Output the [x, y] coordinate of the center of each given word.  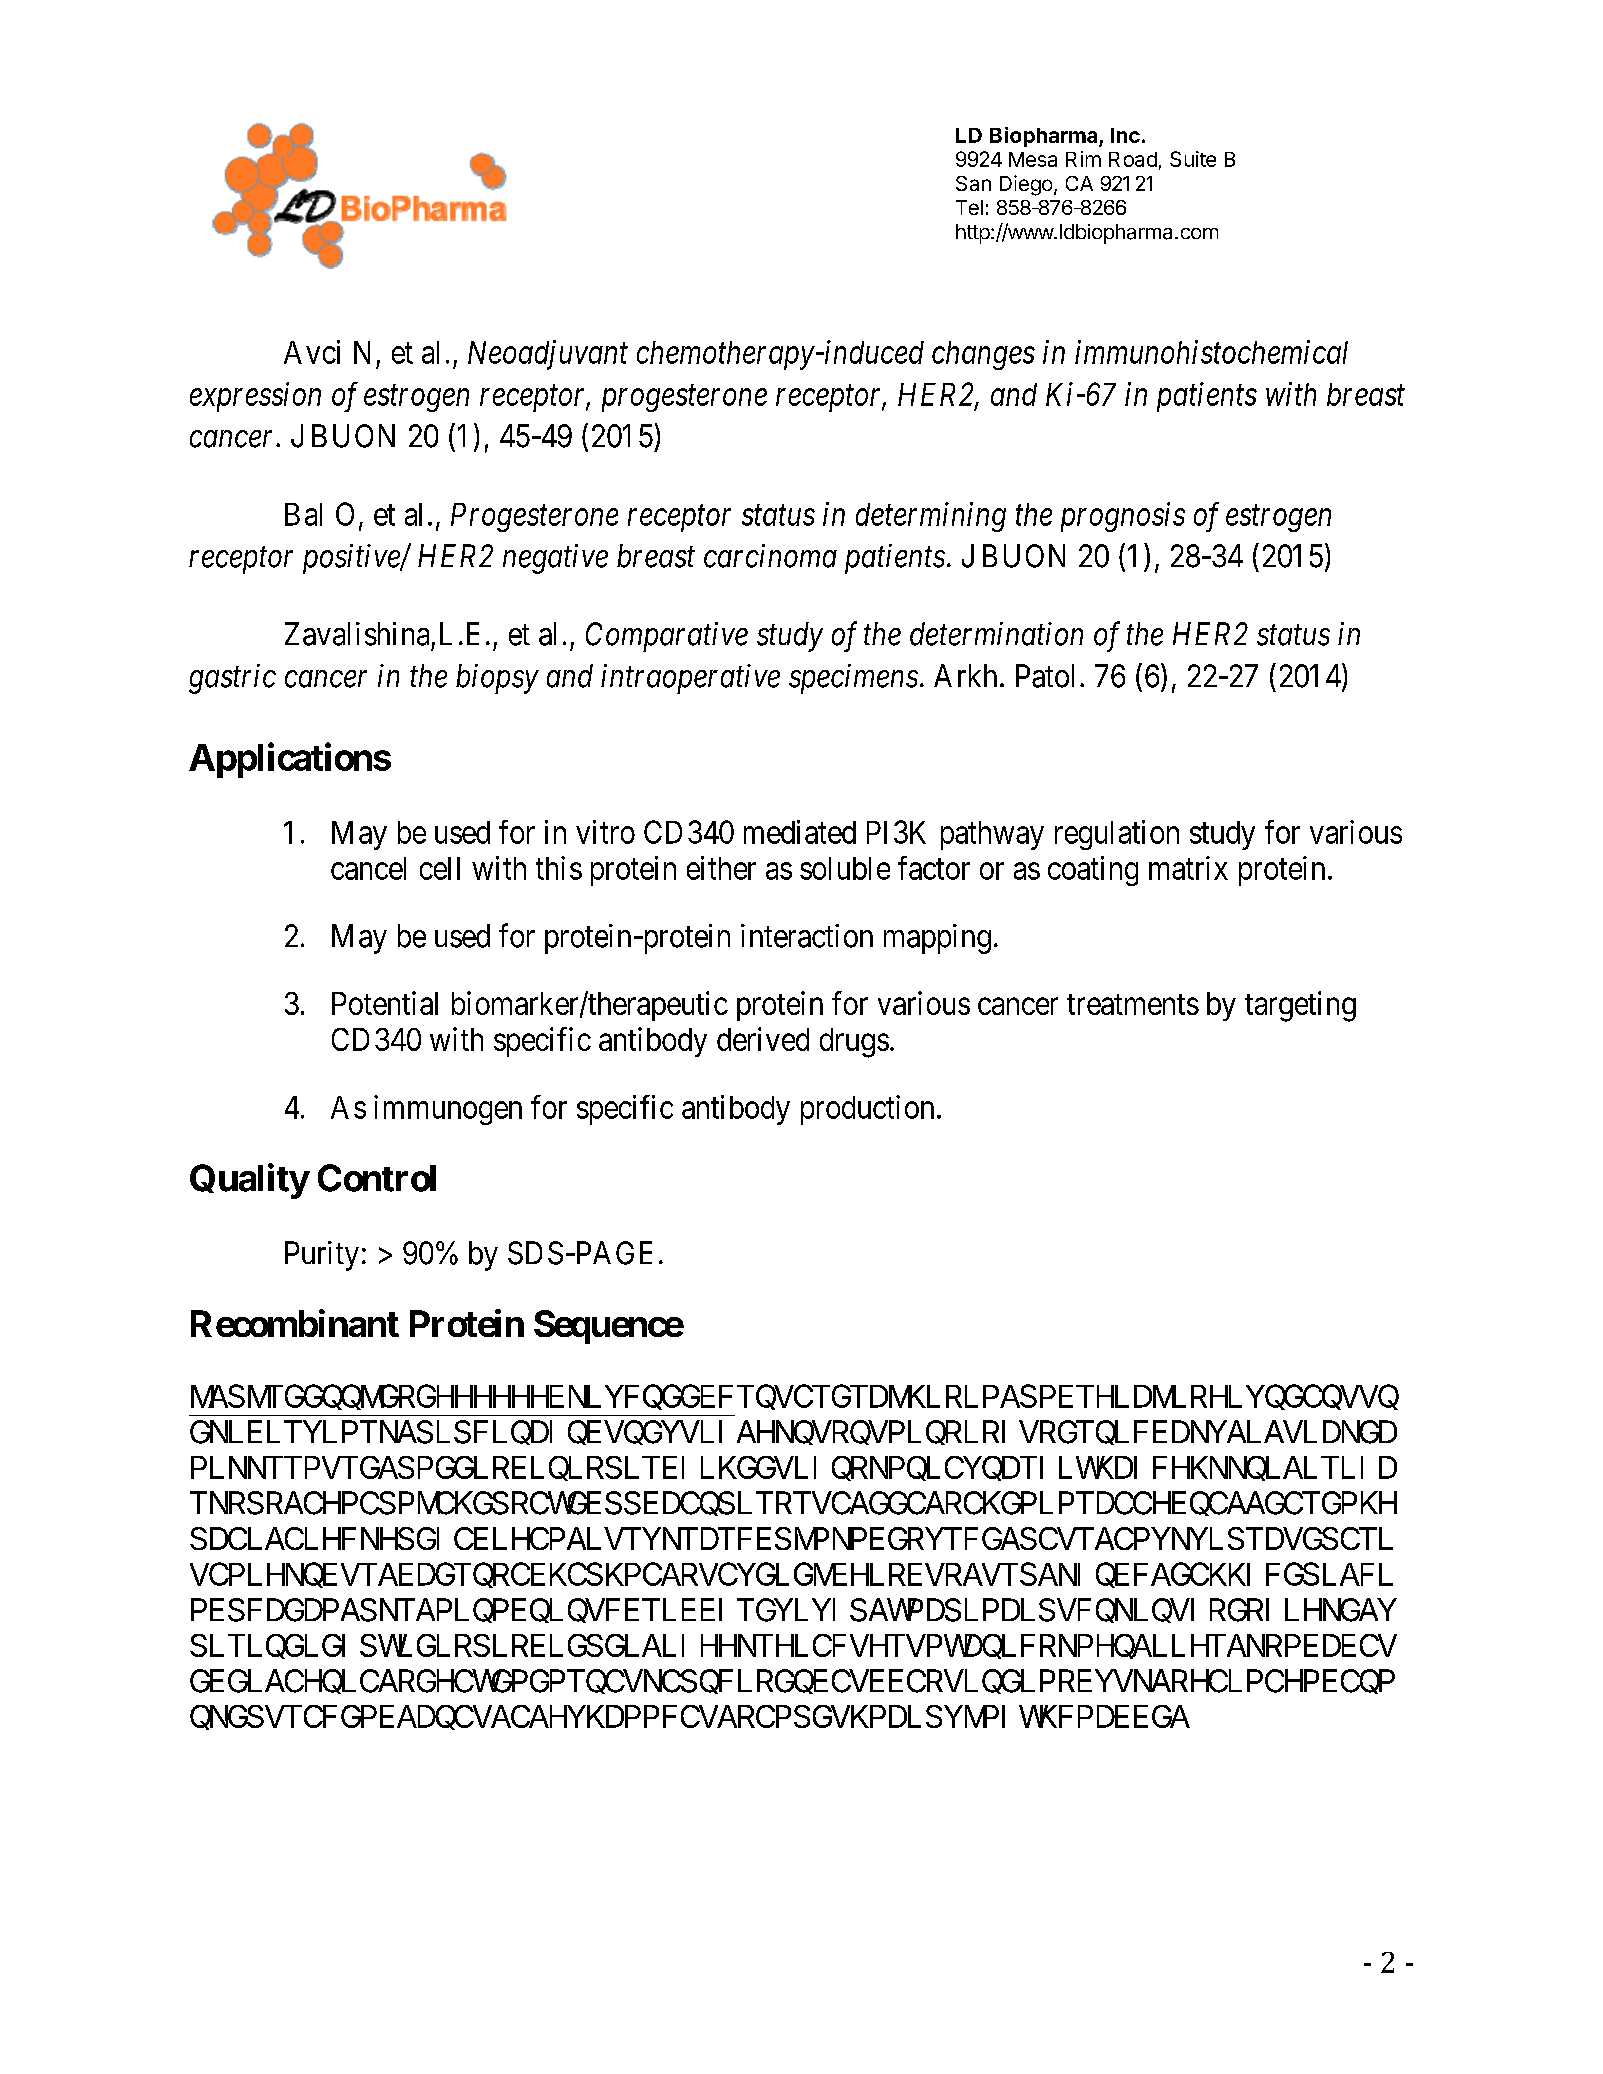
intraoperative [690, 679]
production [867, 1110]
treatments [1133, 1004]
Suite [1193, 159]
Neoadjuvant [548, 355]
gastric [232, 679]
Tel [969, 207]
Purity [322, 1256]
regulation [1117, 835]
